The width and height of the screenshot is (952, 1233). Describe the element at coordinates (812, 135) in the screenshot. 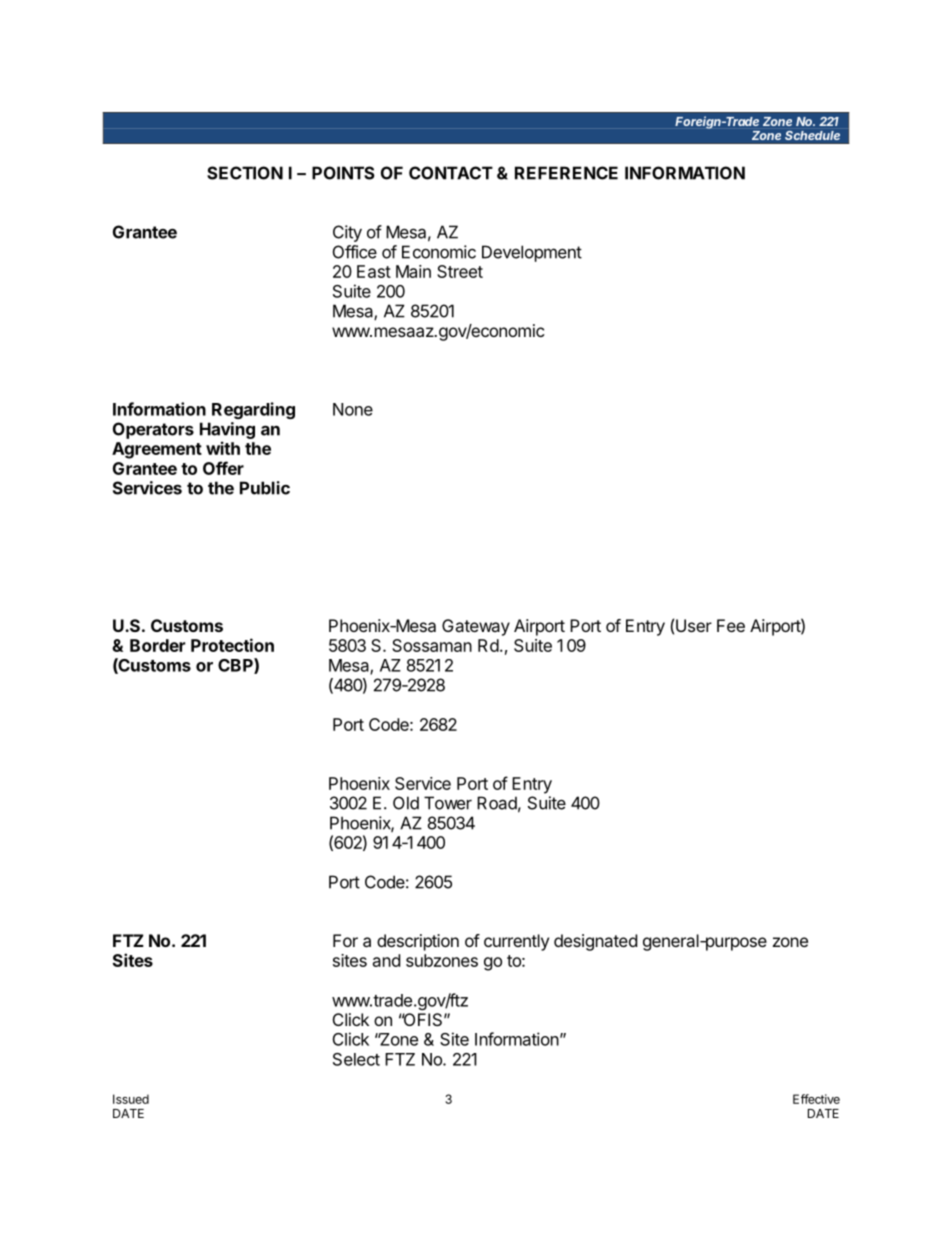

I see `Schedule` at that location.
